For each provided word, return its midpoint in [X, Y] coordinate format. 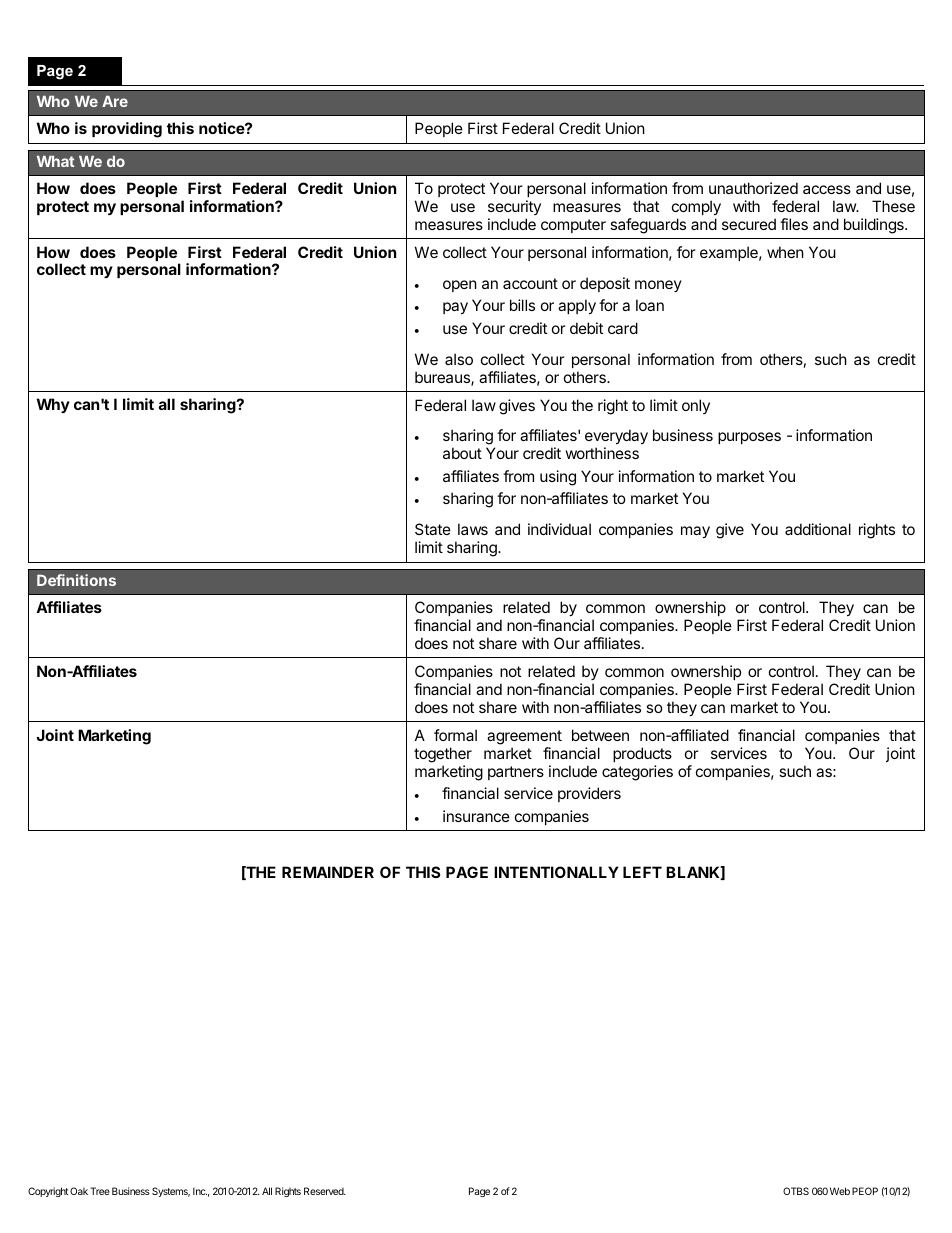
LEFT [642, 872]
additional [818, 529]
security [514, 207]
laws [473, 529]
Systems [171, 1192]
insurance [476, 816]
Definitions [76, 580]
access [827, 189]
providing [127, 130]
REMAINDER [328, 872]
